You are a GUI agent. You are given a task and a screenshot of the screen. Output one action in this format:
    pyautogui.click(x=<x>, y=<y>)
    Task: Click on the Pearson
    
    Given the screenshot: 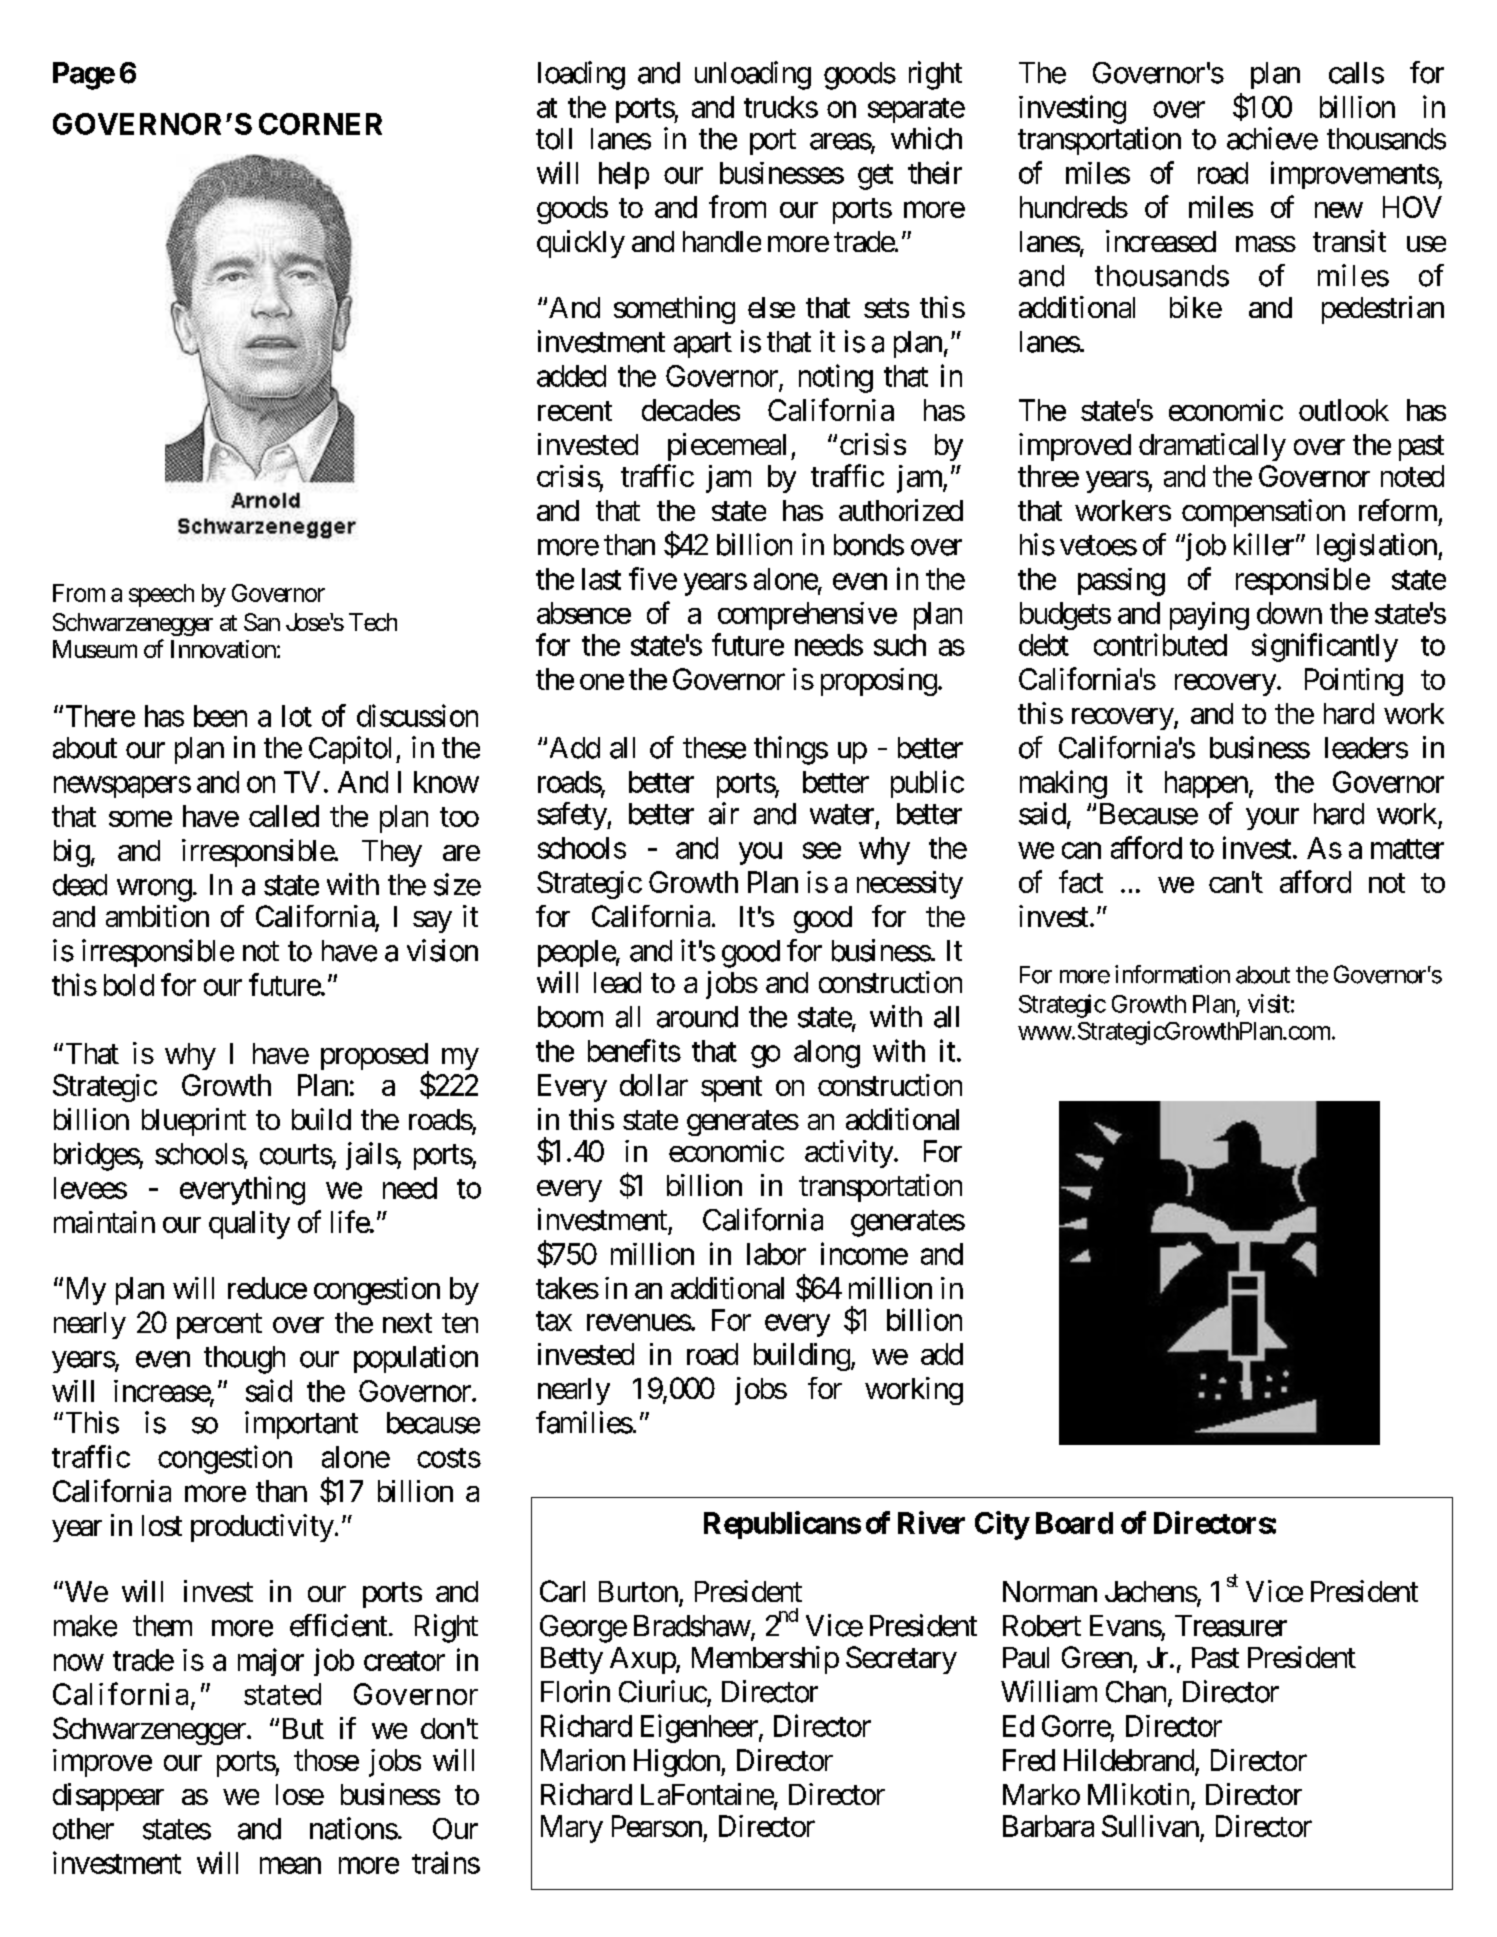 What is the action you would take?
    pyautogui.click(x=657, y=1826)
